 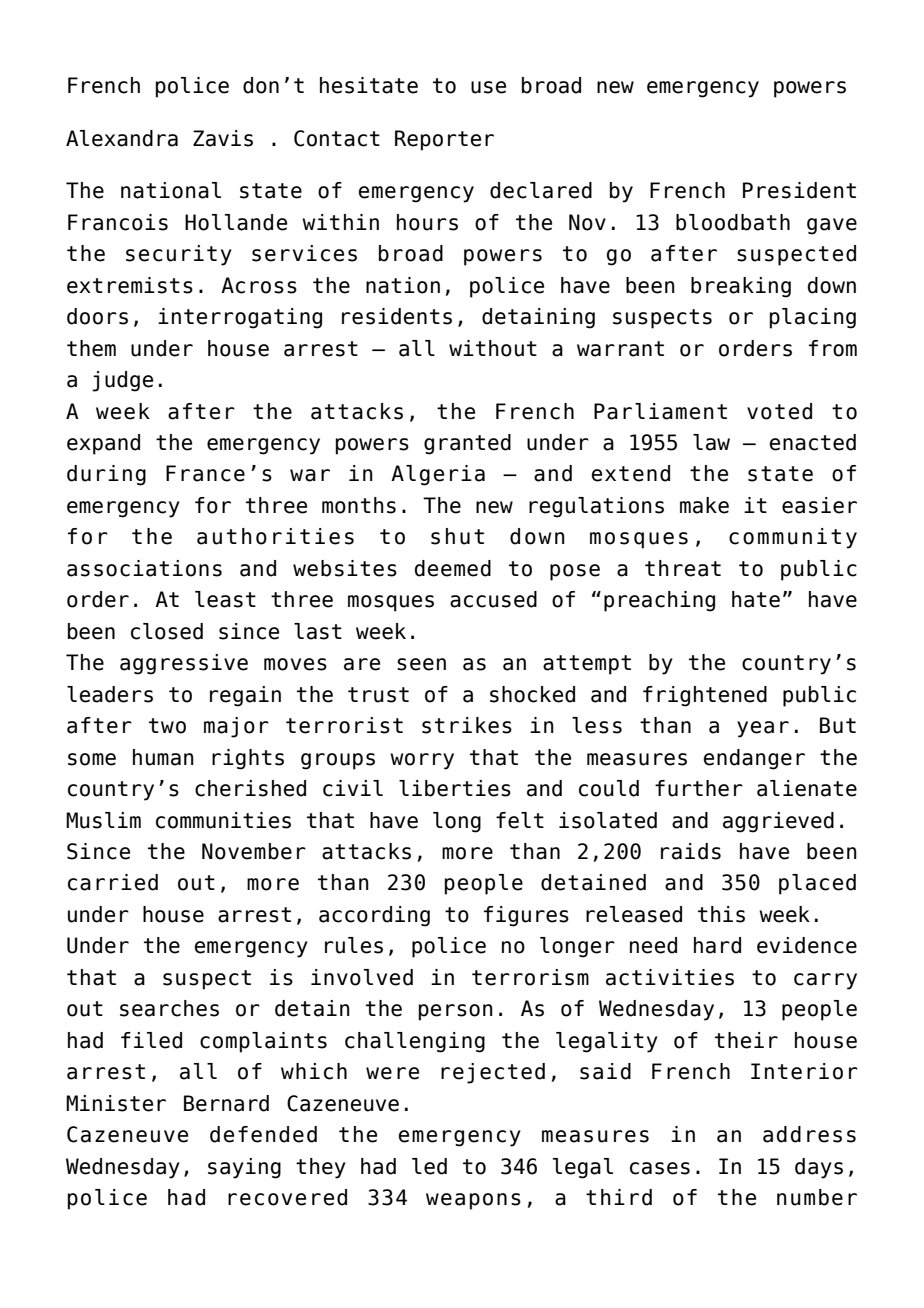 I want to click on without, so click(x=493, y=348).
